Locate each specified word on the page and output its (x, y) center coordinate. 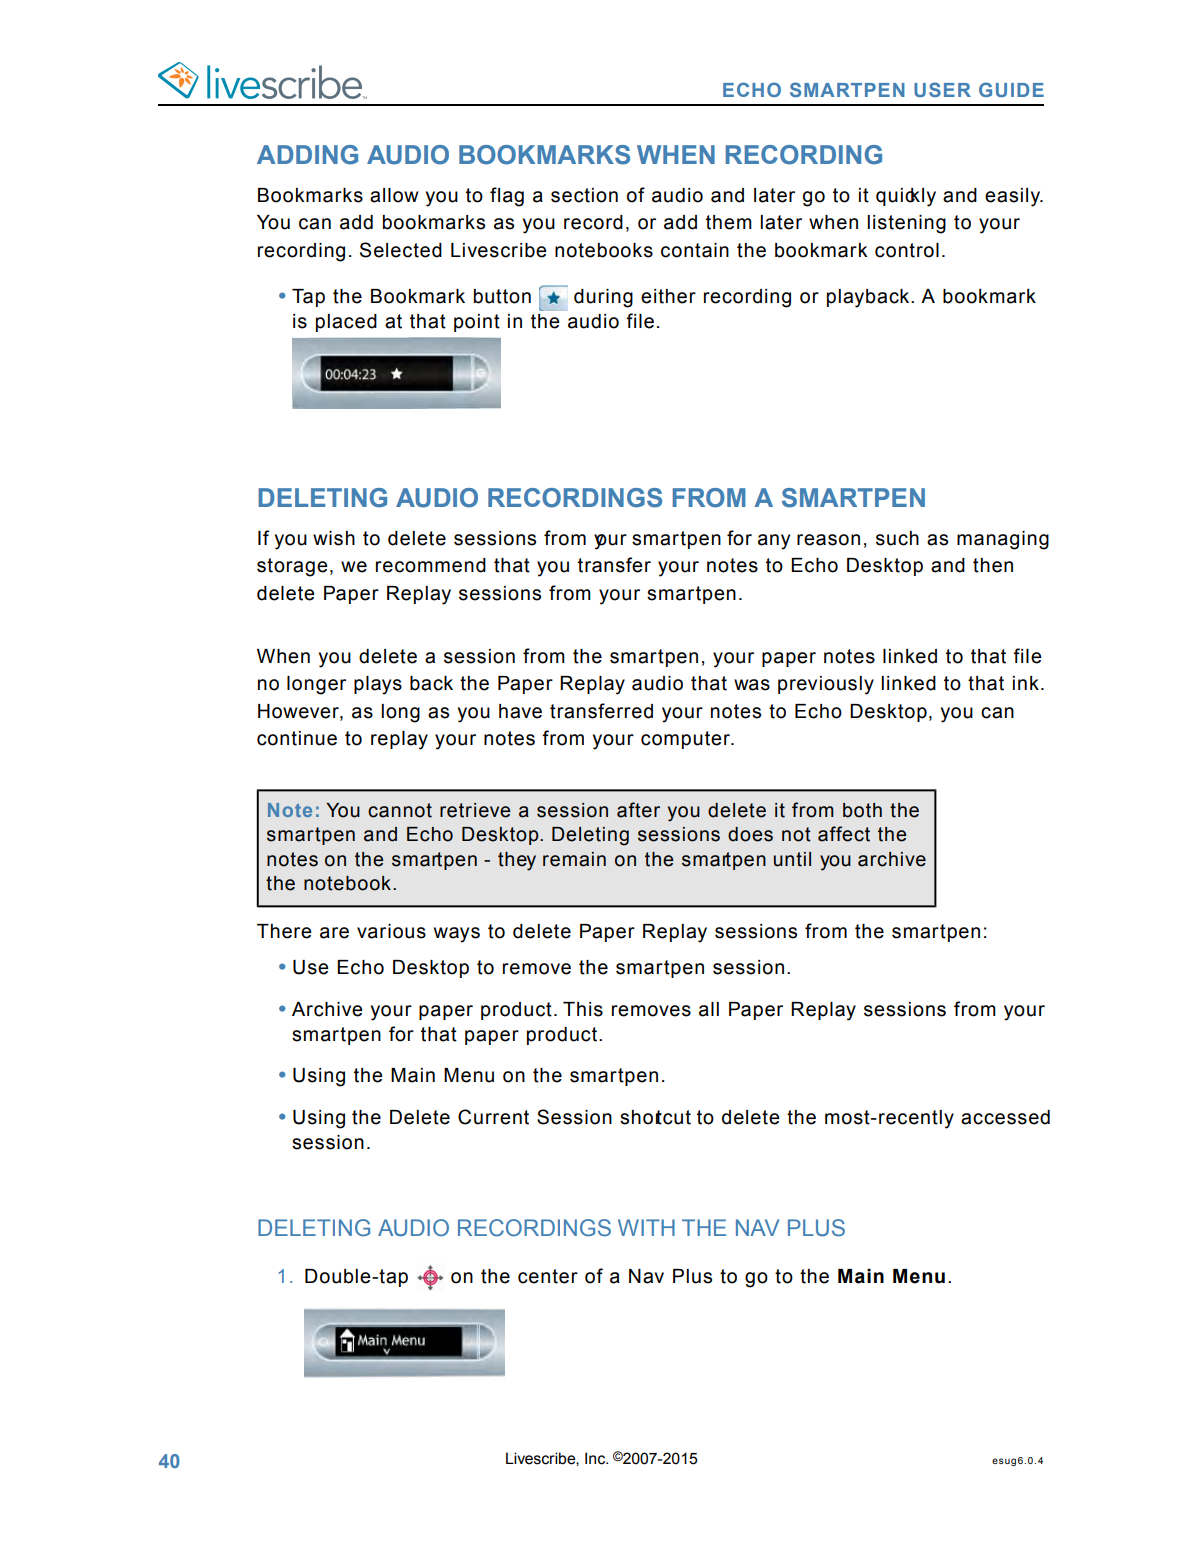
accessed (1005, 1117)
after (638, 810)
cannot (400, 810)
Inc (596, 1458)
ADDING (307, 155)
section (584, 195)
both (862, 810)
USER (942, 89)
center (548, 1276)
